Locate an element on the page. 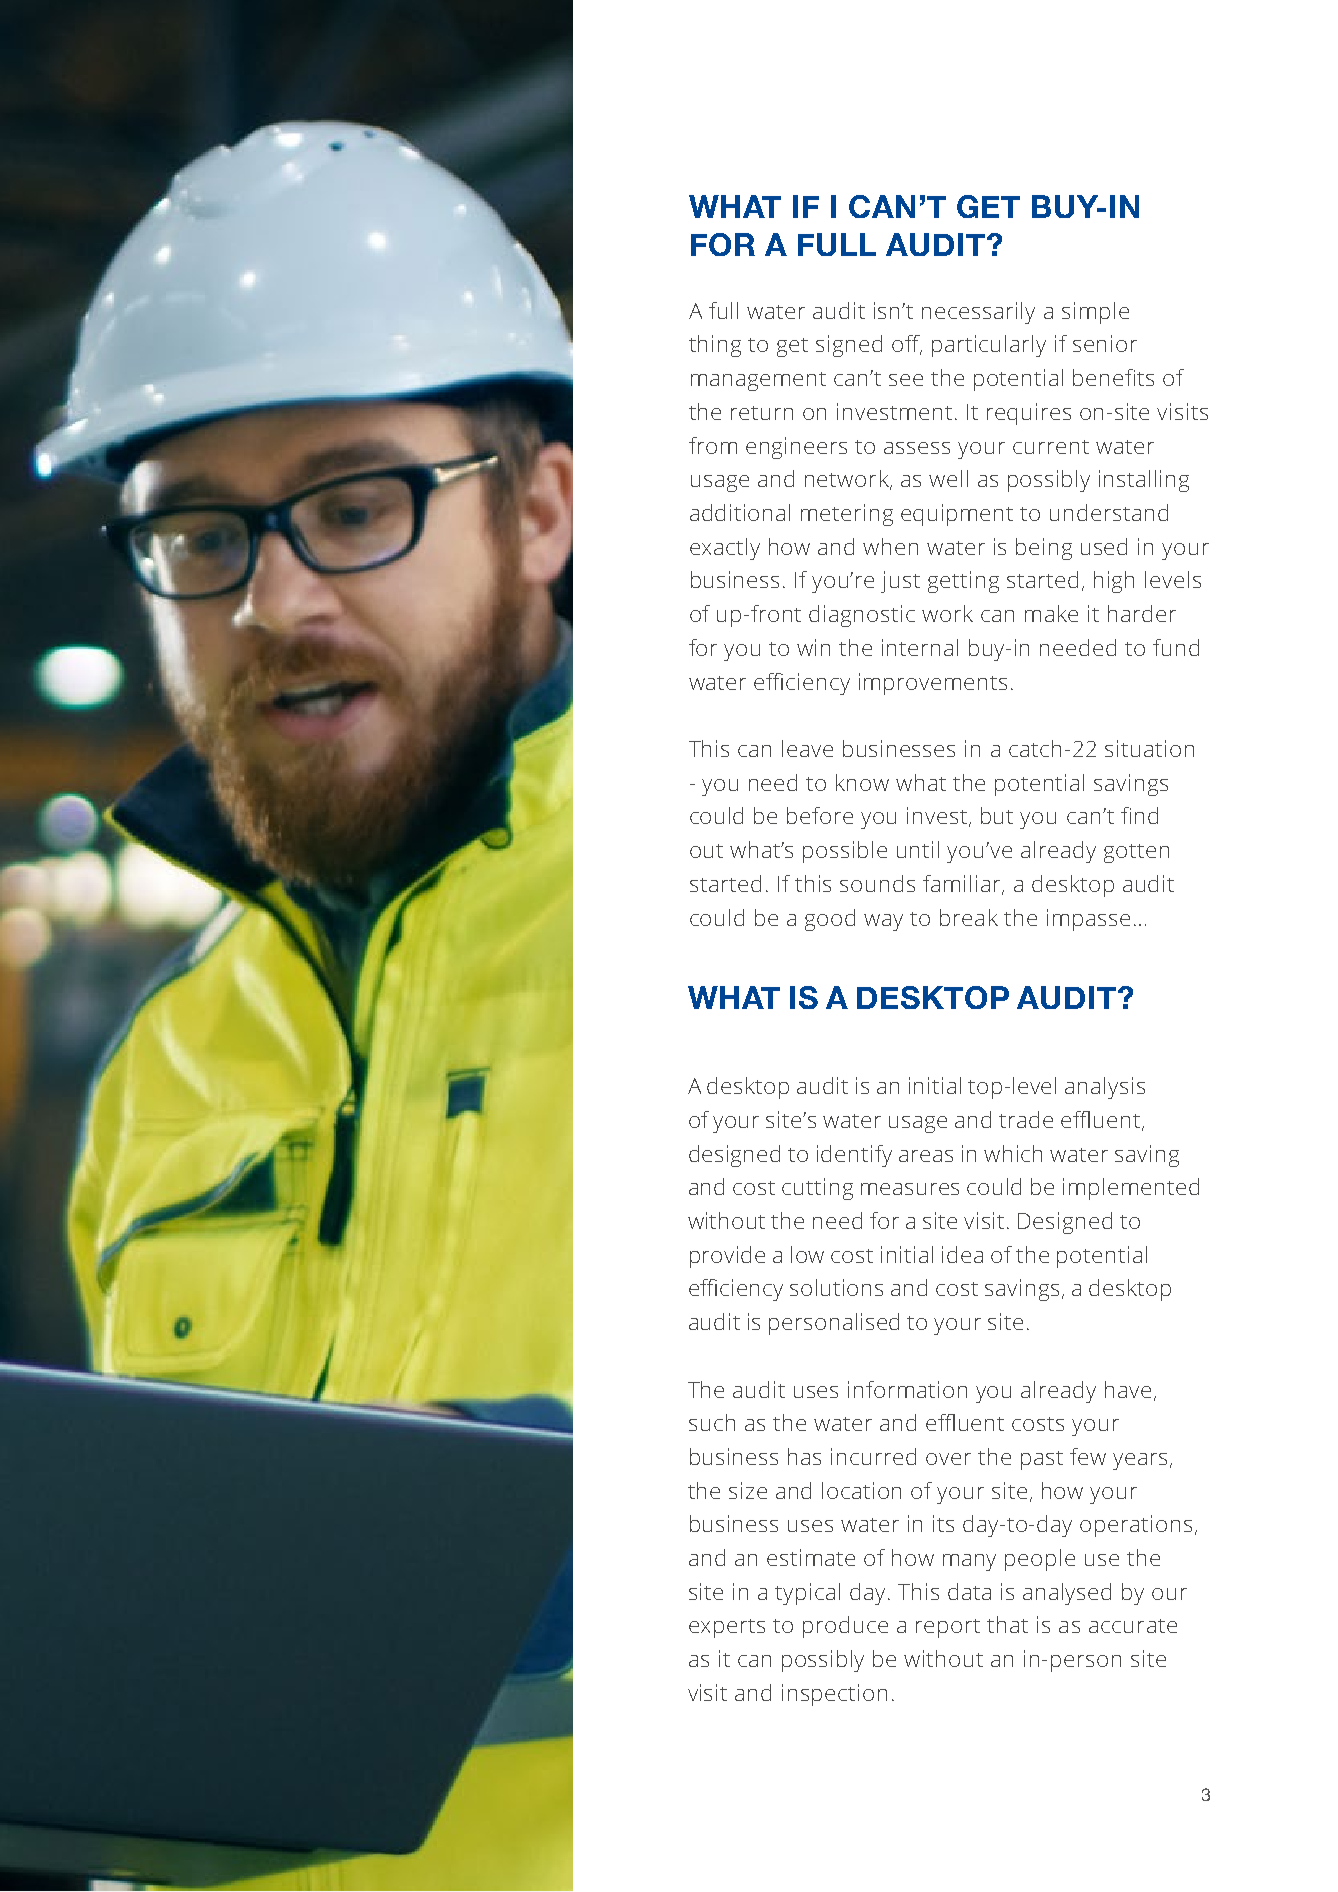 This document has width=1338, height=1892. analysis is located at coordinates (1105, 1088).
